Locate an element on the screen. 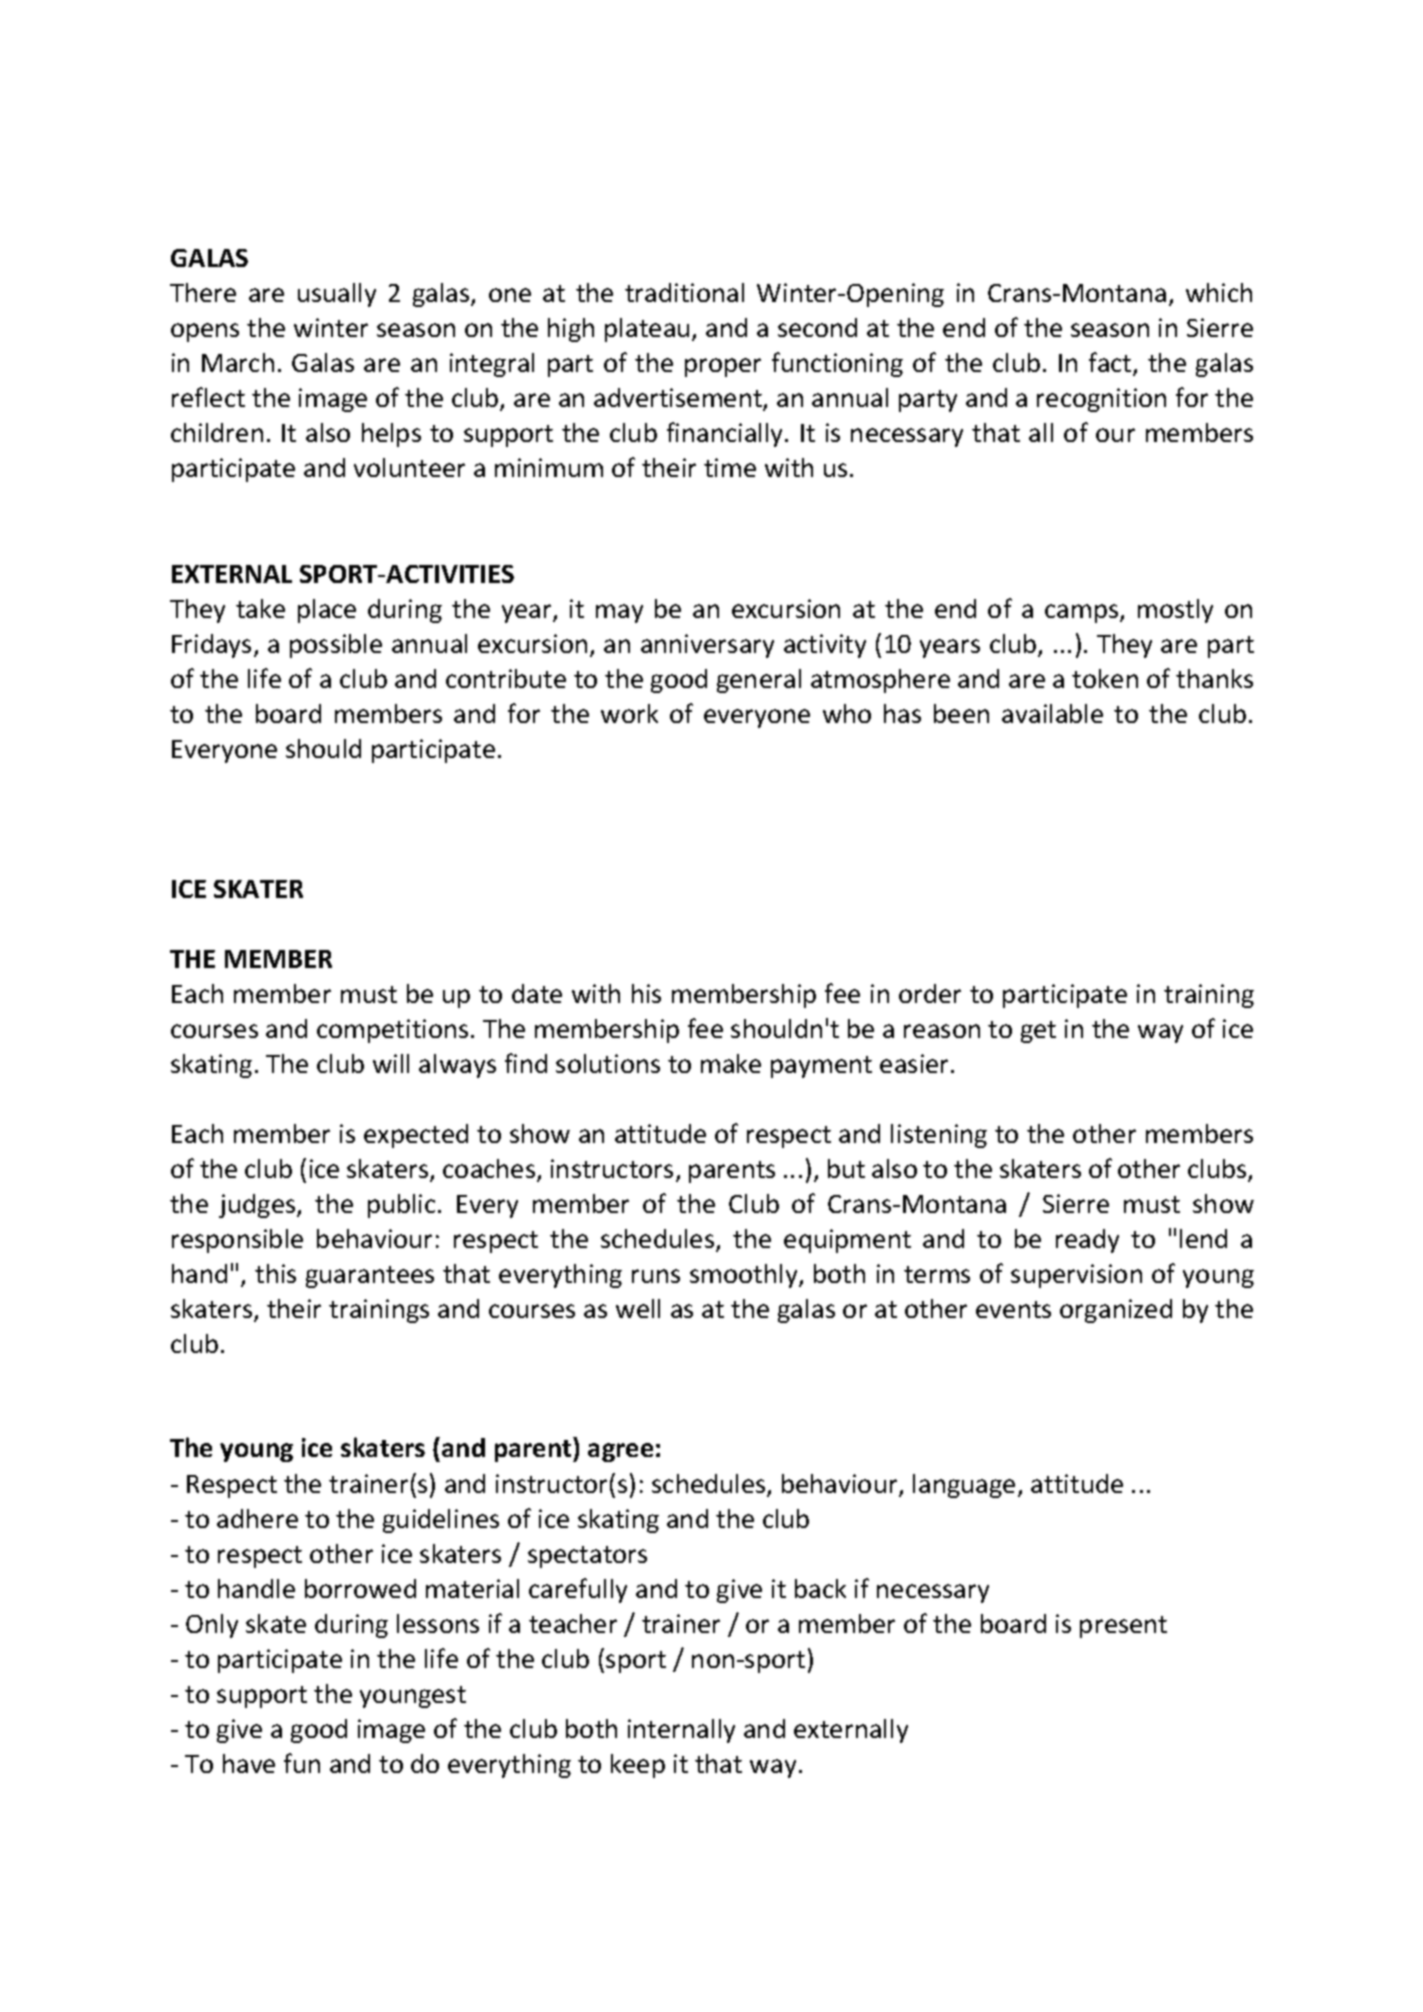 The height and width of the screenshot is (2012, 1423). smoothly is located at coordinates (745, 1276).
